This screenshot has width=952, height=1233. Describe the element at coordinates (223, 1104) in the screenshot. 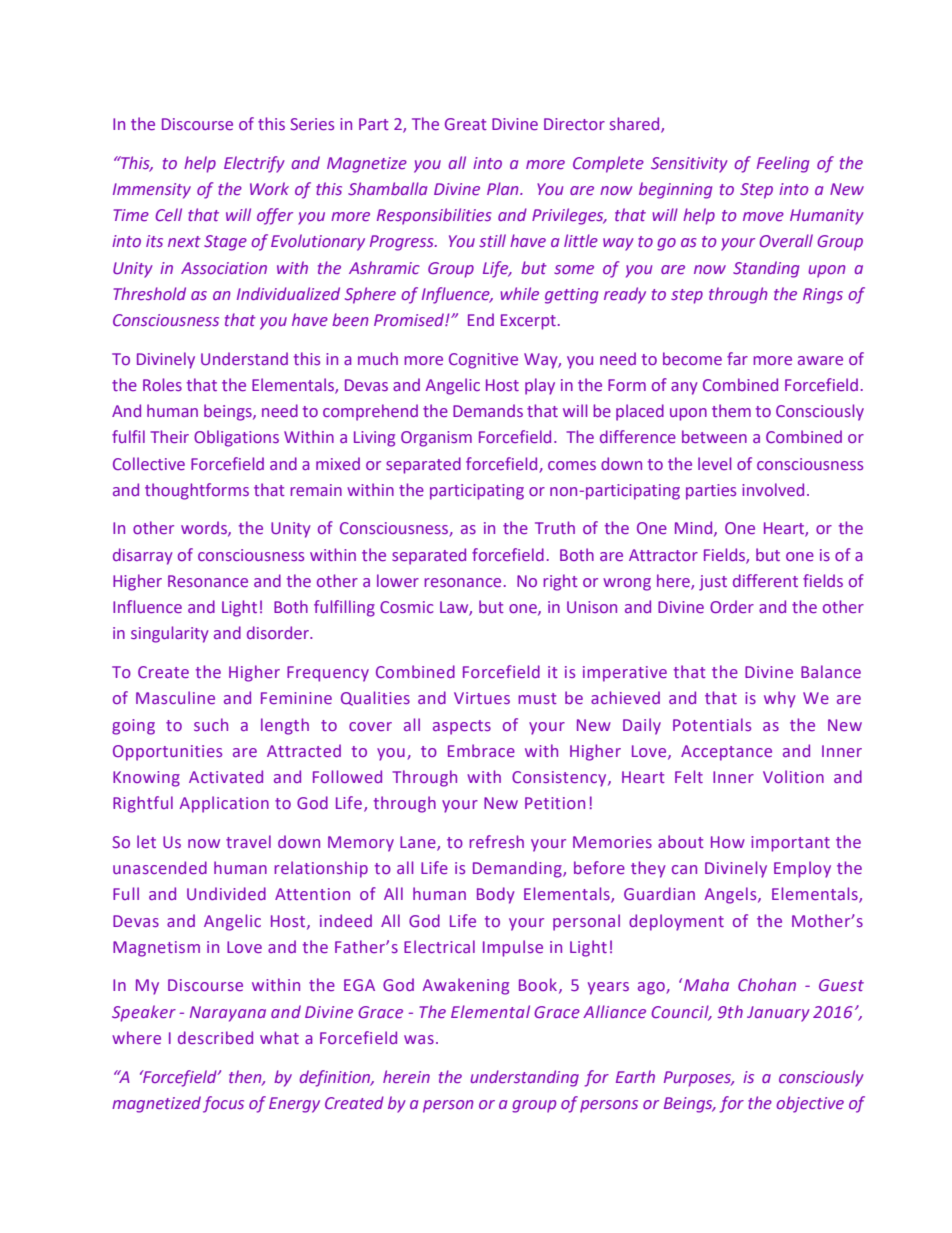

I see `focus` at that location.
